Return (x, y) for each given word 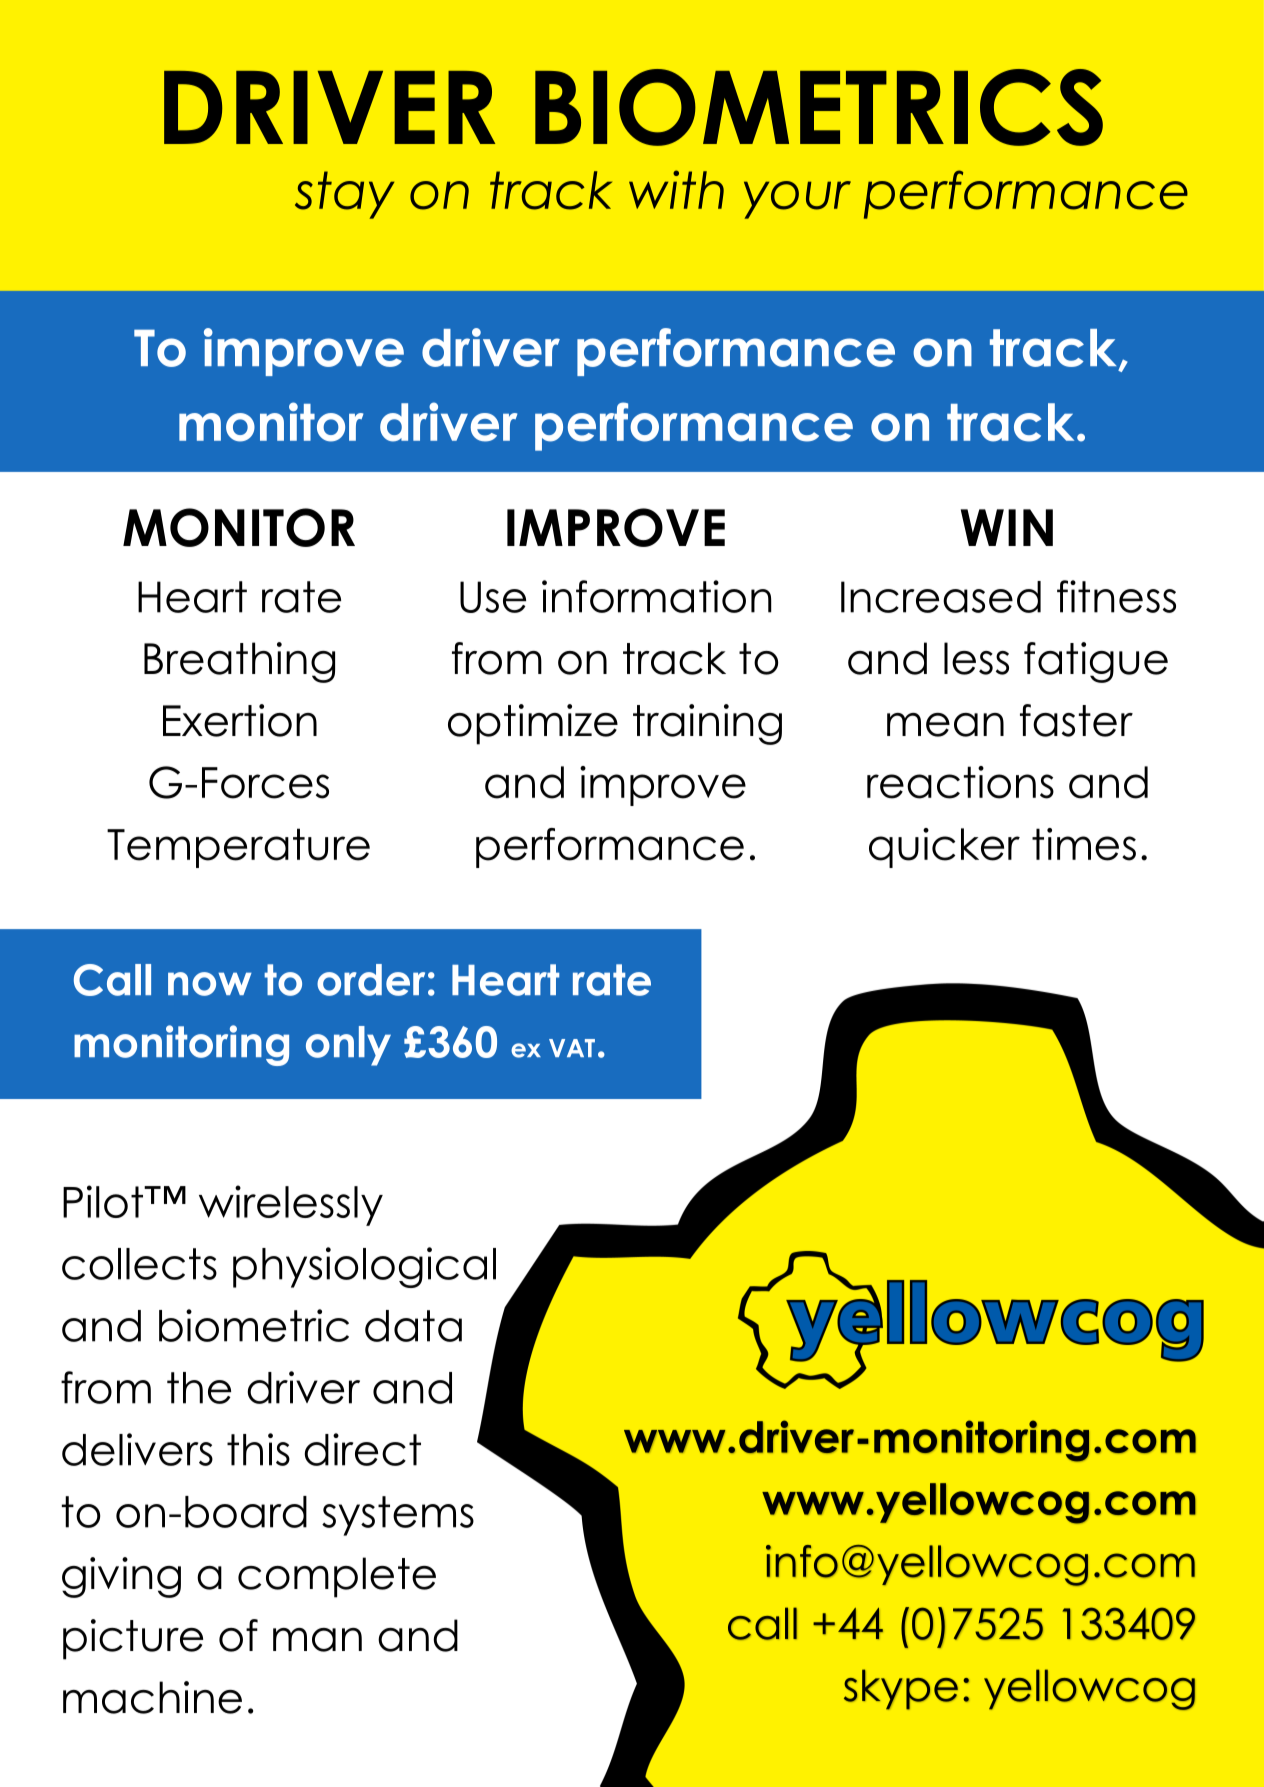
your (797, 200)
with (676, 189)
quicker (944, 848)
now (210, 984)
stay (344, 195)
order (371, 980)
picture (133, 1639)
